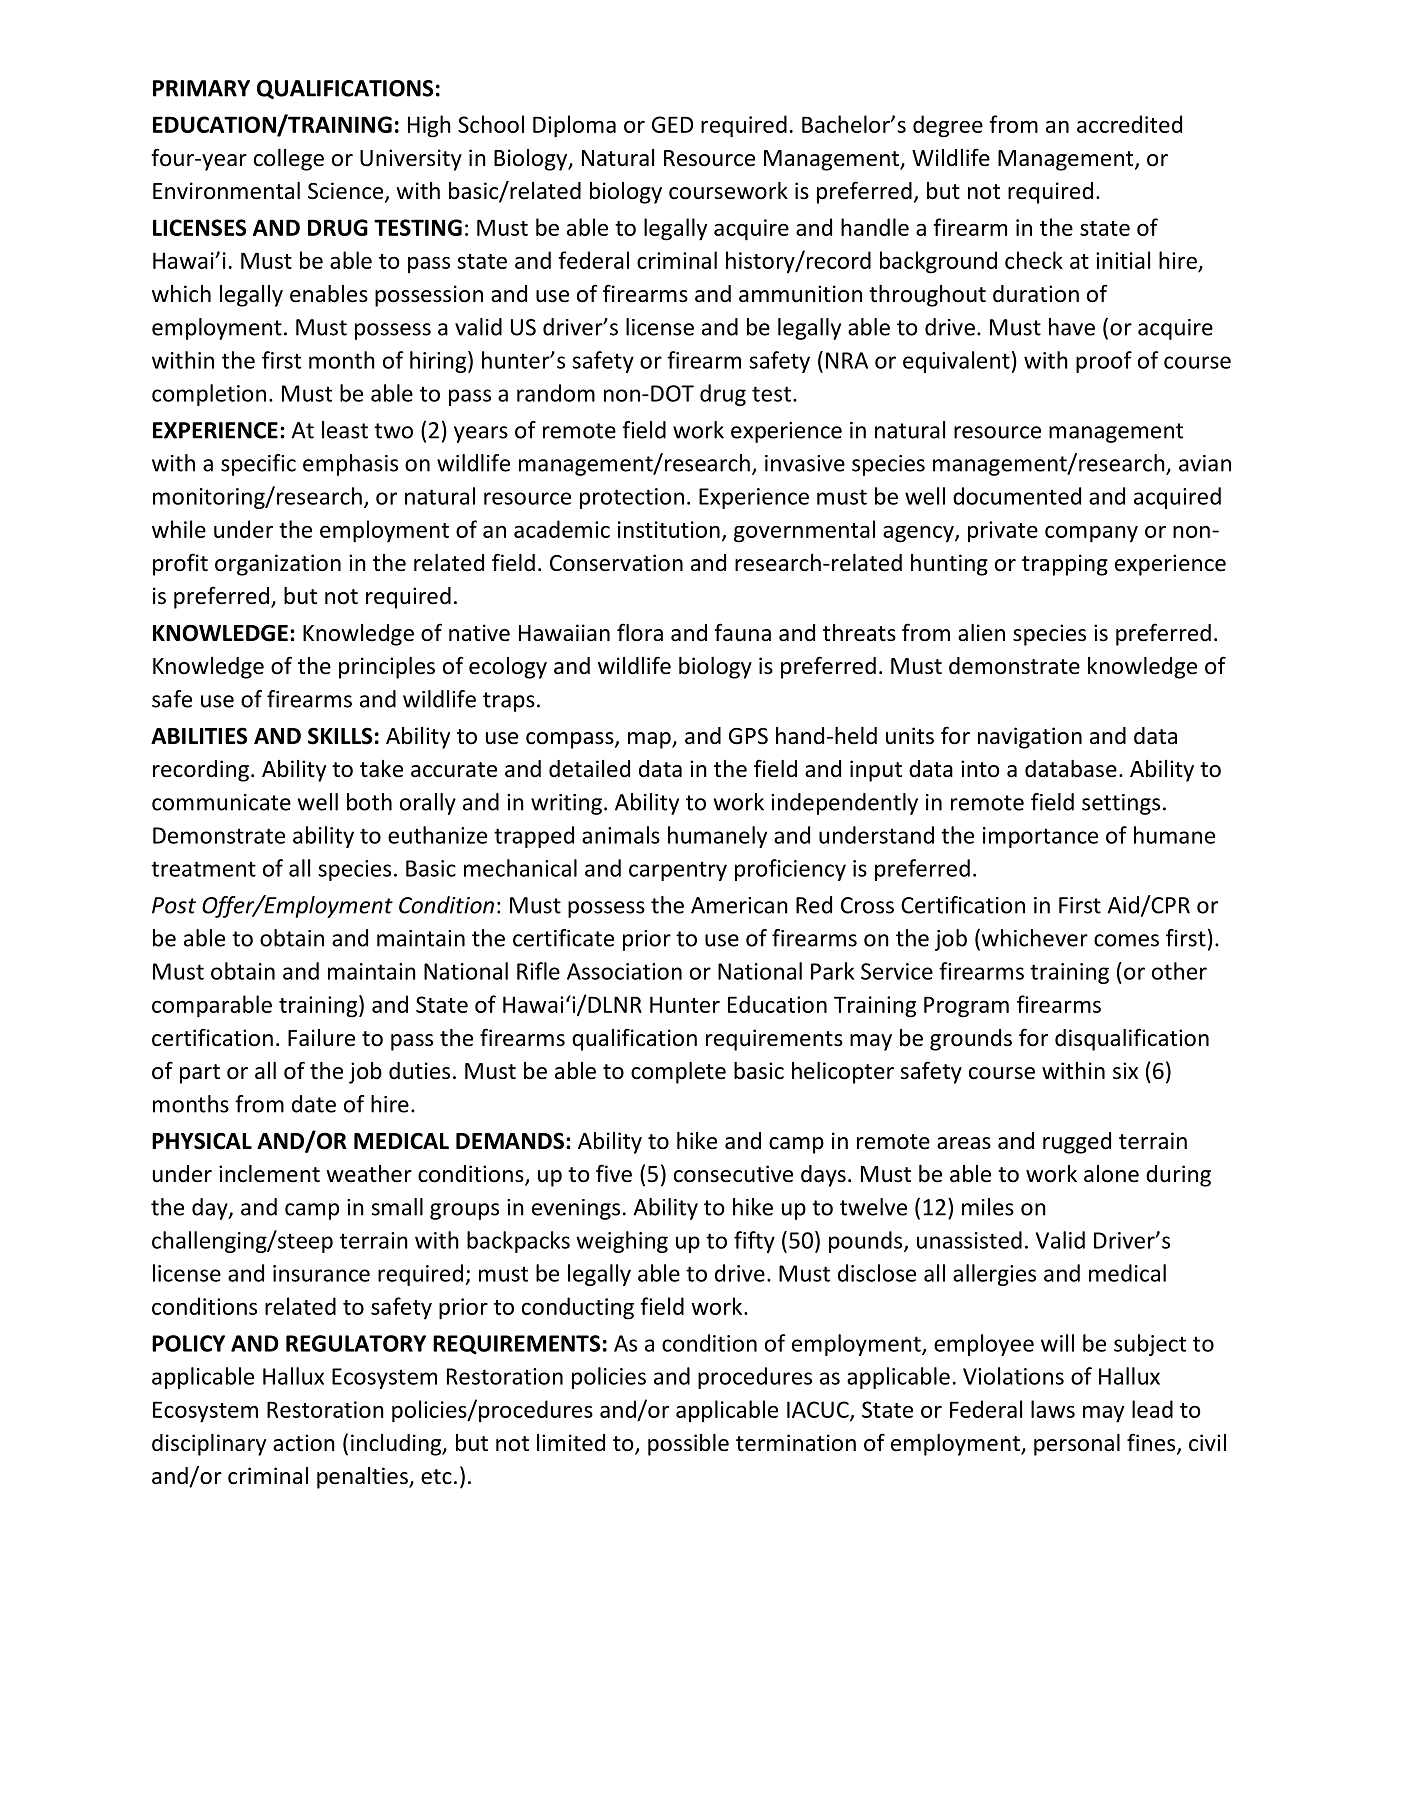 The image size is (1402, 1814). I want to click on map, so click(650, 740).
